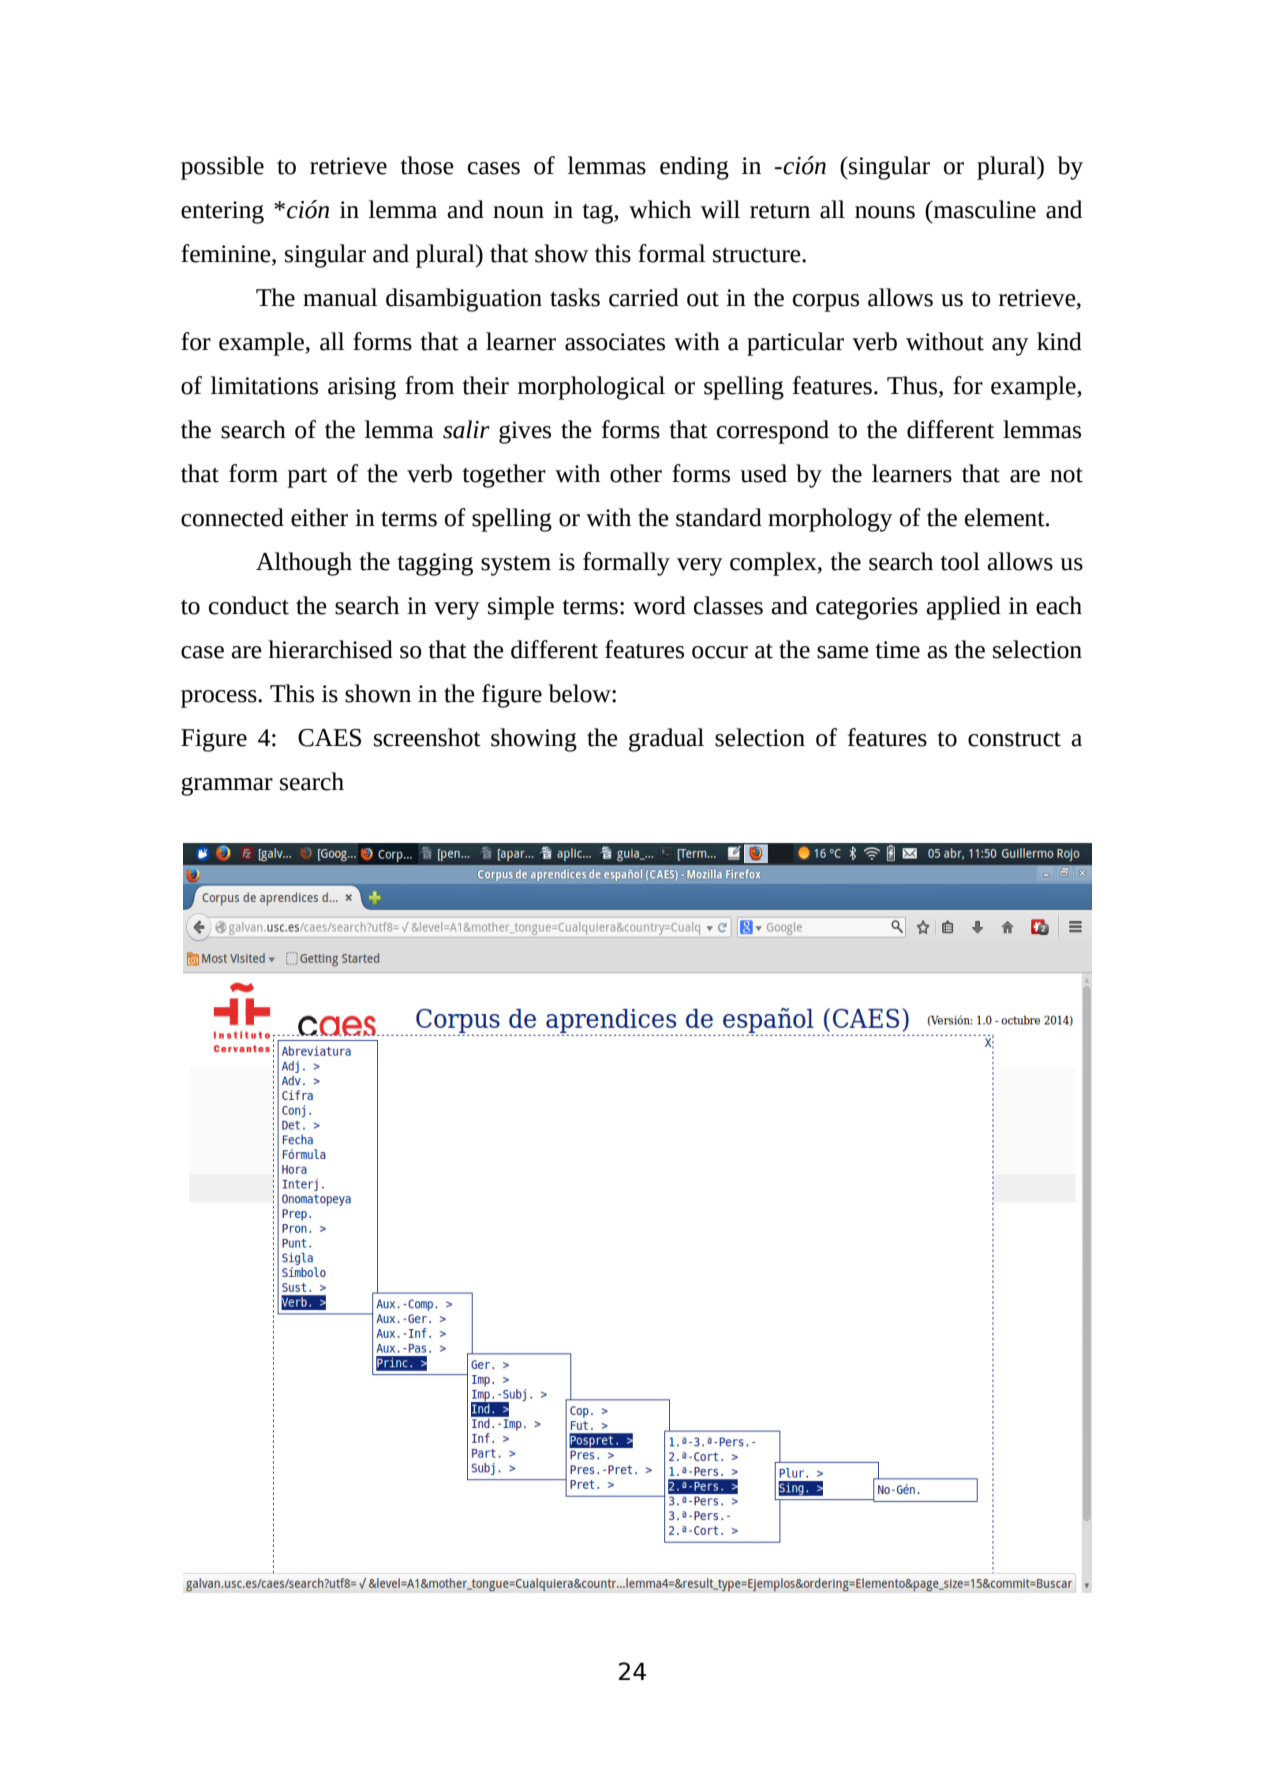 This image has height=1788, width=1264. Describe the element at coordinates (249, 605) in the image. I see `conduct` at that location.
